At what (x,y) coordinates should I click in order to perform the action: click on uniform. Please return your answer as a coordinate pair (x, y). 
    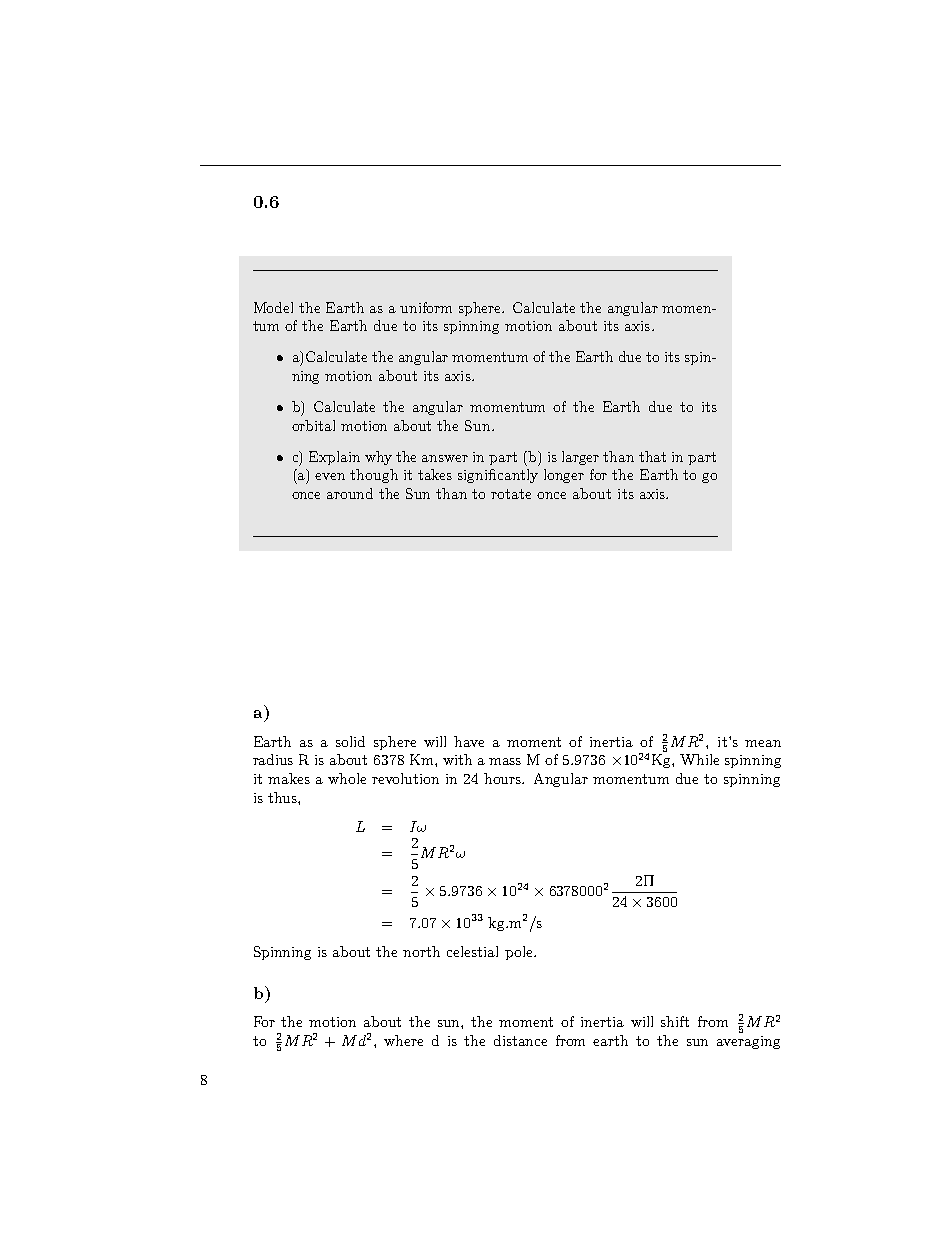
    Looking at the image, I should click on (426, 307).
